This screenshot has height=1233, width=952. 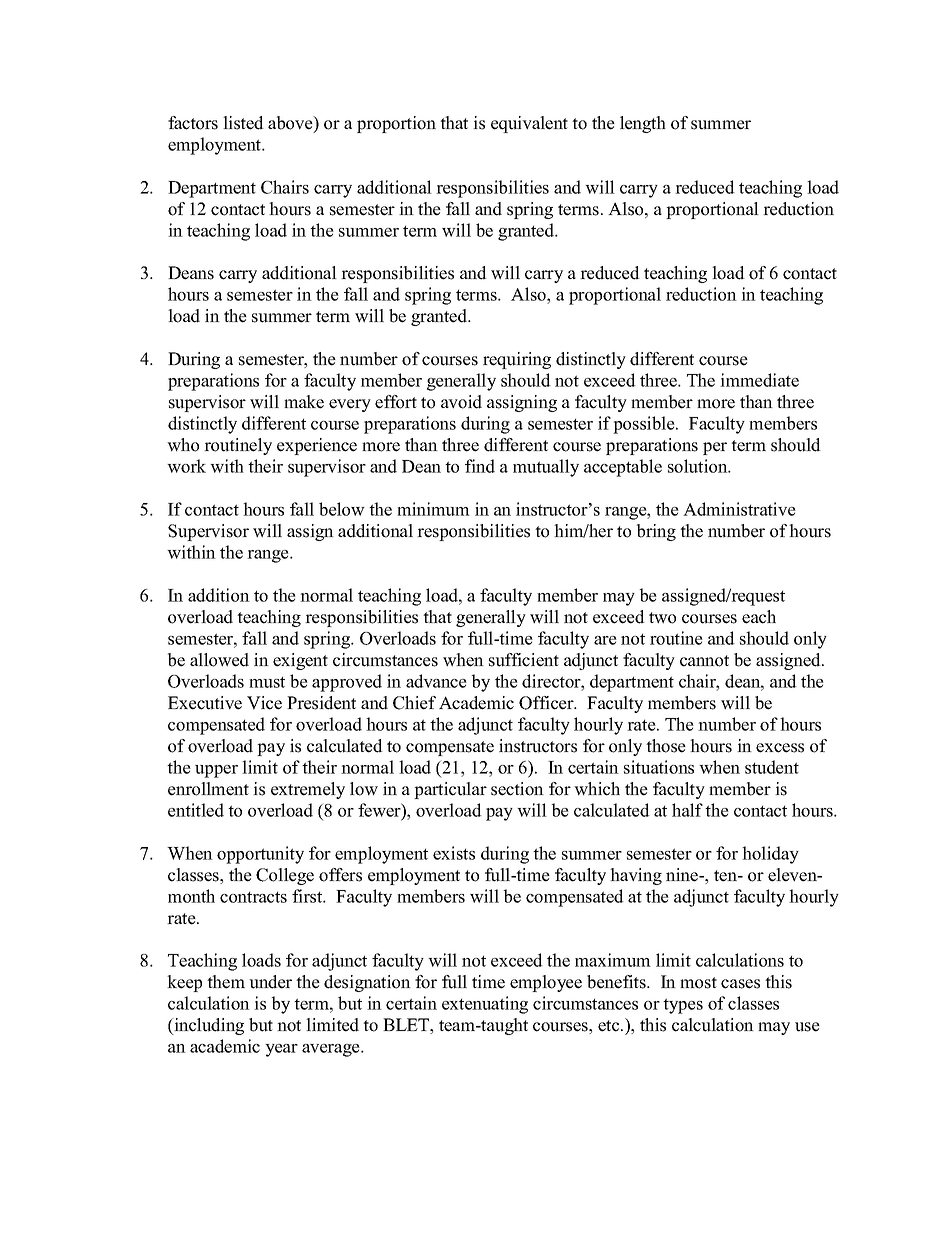 I want to click on extenuating, so click(x=485, y=1005).
